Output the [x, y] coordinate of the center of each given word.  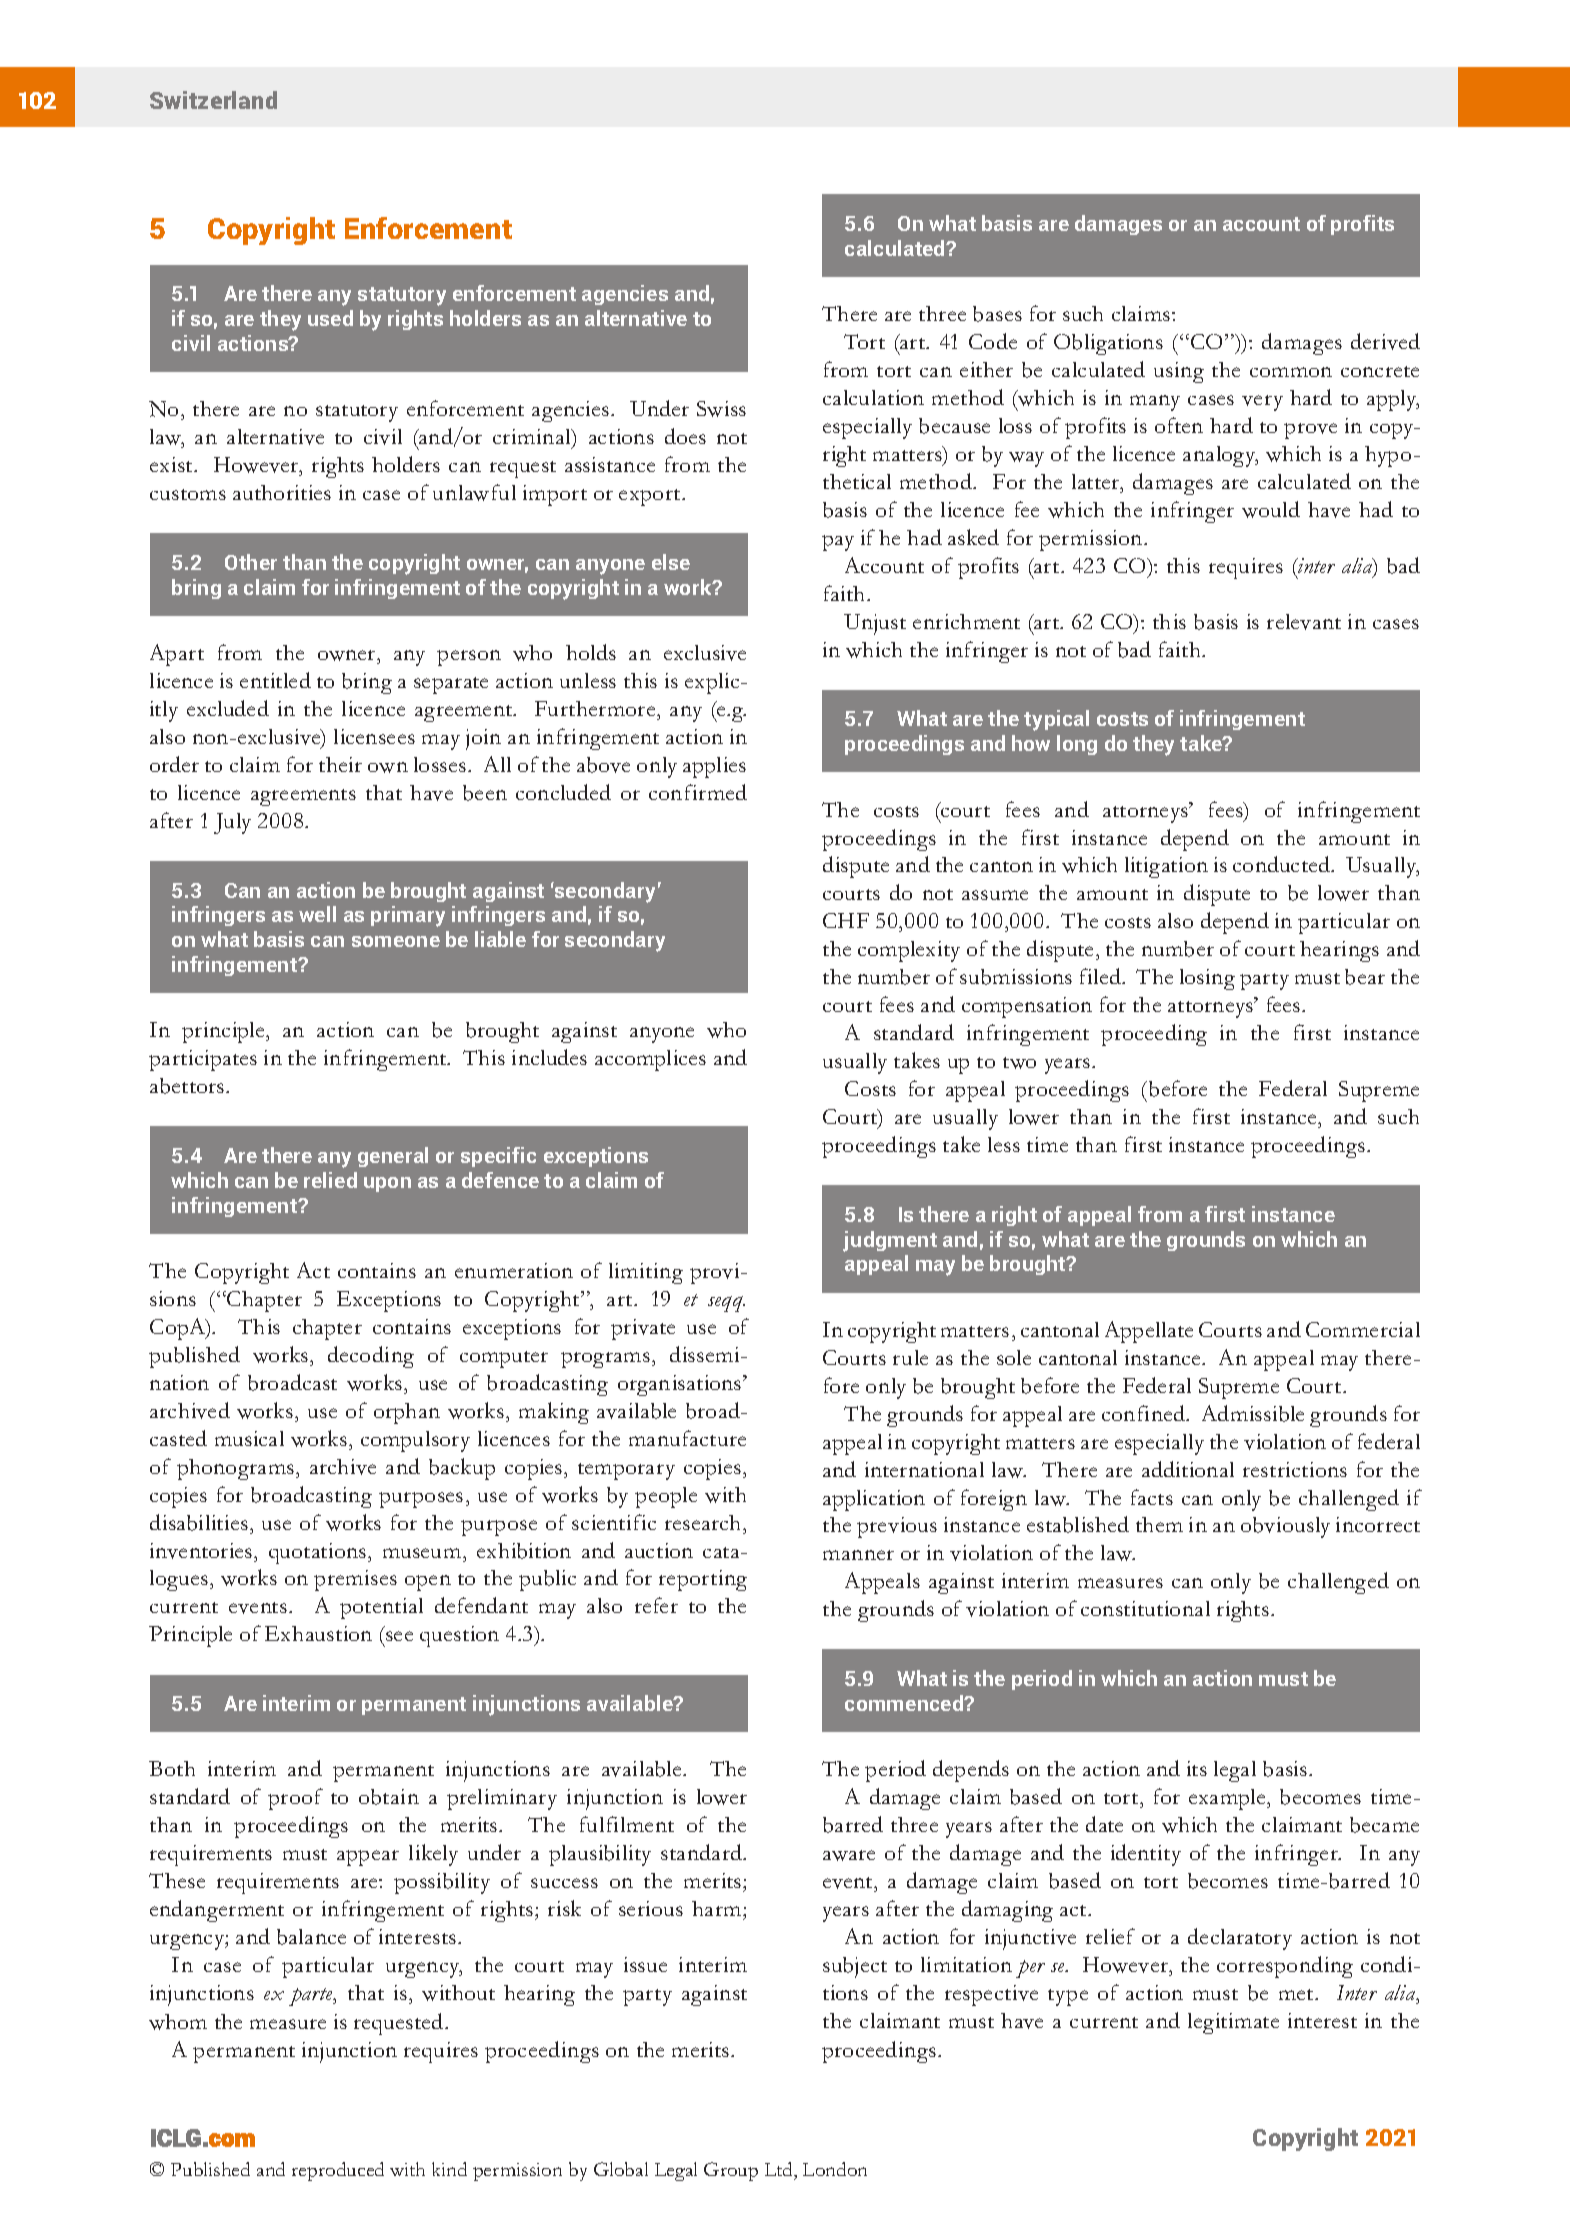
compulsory [415, 1441]
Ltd [780, 2169]
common [1291, 372]
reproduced [338, 2171]
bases [997, 314]
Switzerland [213, 100]
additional [1188, 1469]
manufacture [687, 1438]
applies [714, 767]
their [340, 764]
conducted [1283, 864]
